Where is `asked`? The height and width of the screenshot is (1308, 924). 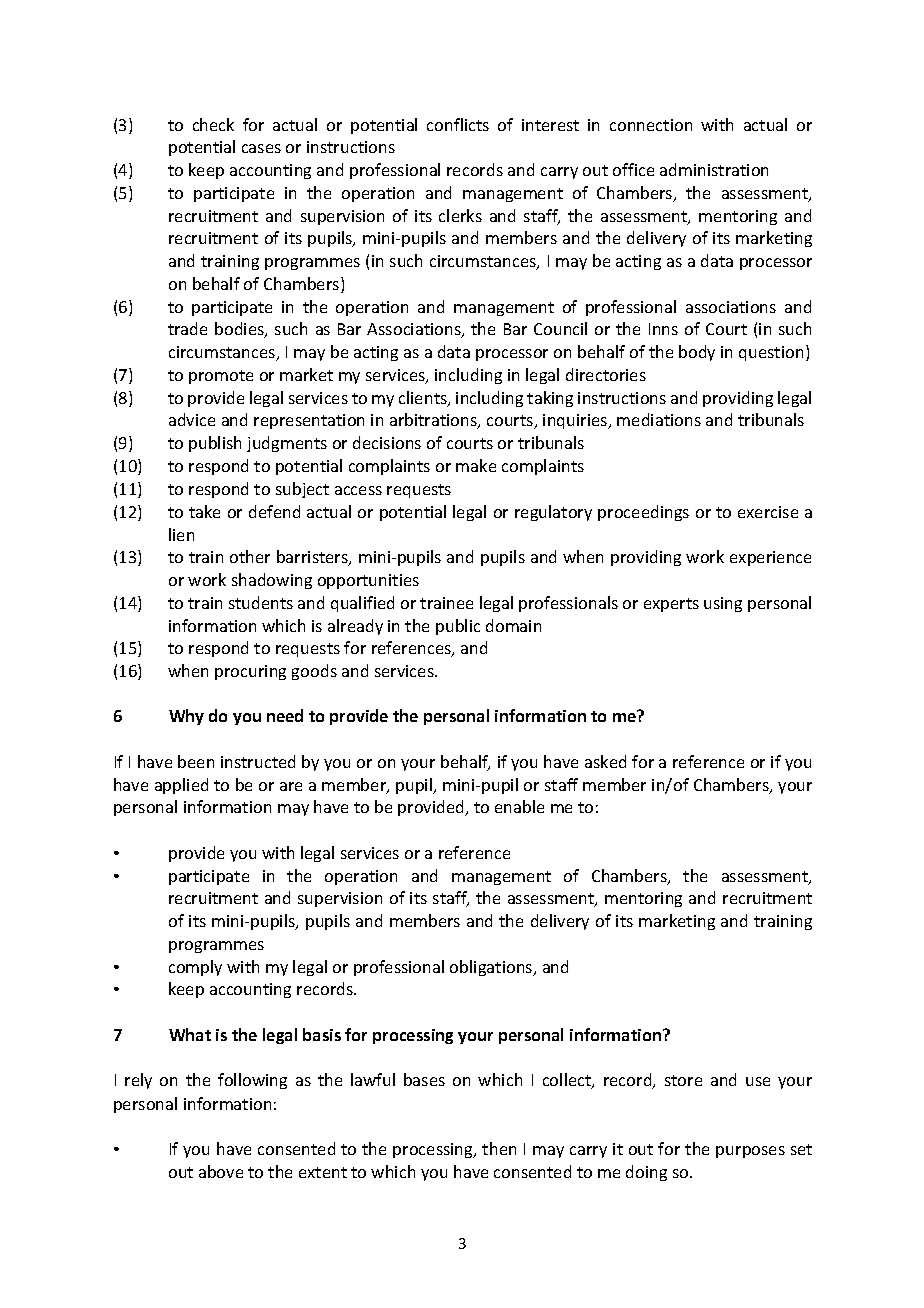
asked is located at coordinates (605, 761).
